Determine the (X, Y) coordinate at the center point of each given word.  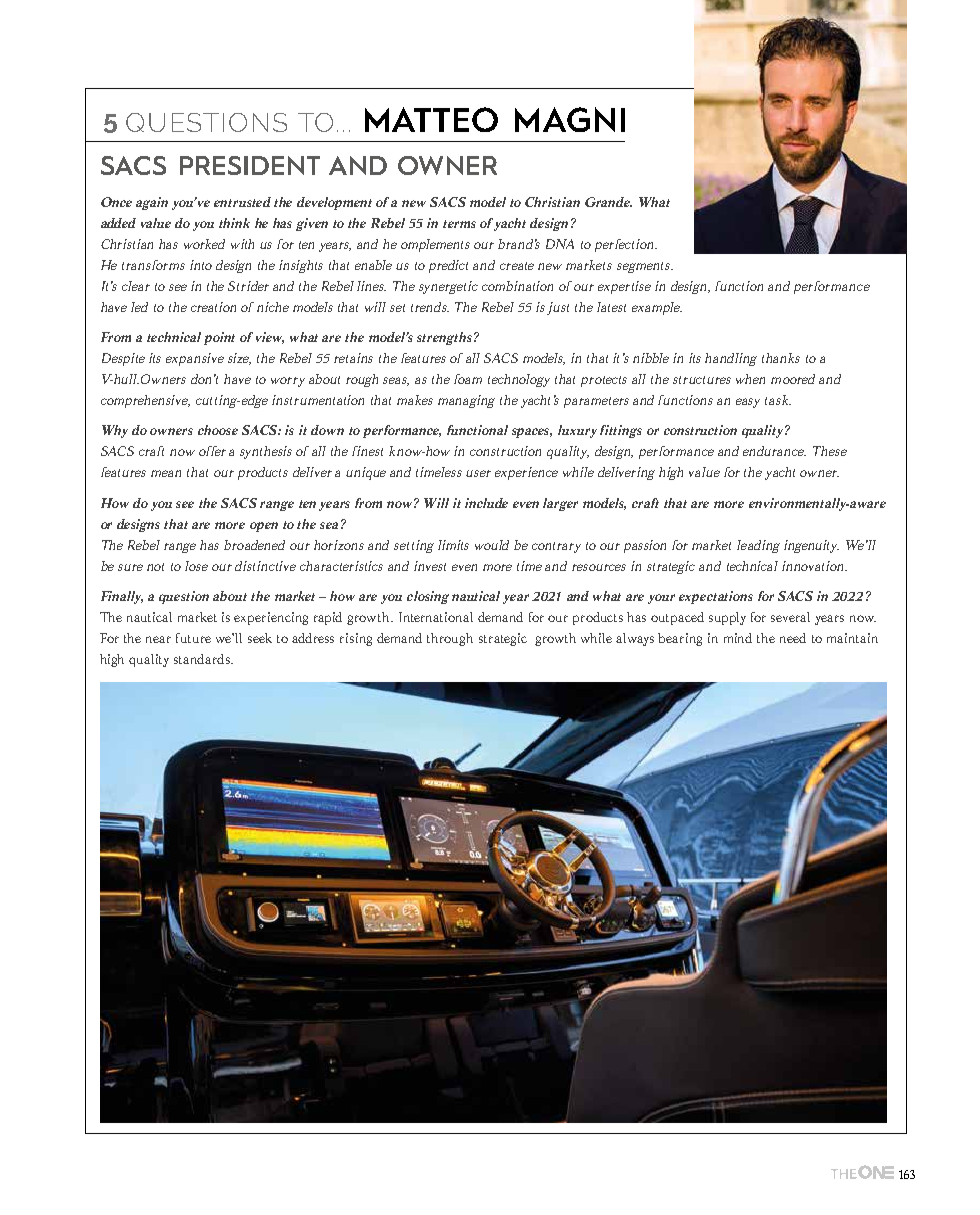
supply (727, 618)
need (793, 638)
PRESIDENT (250, 165)
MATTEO (431, 119)
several (790, 617)
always (635, 639)
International (436, 617)
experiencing (271, 618)
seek (260, 638)
